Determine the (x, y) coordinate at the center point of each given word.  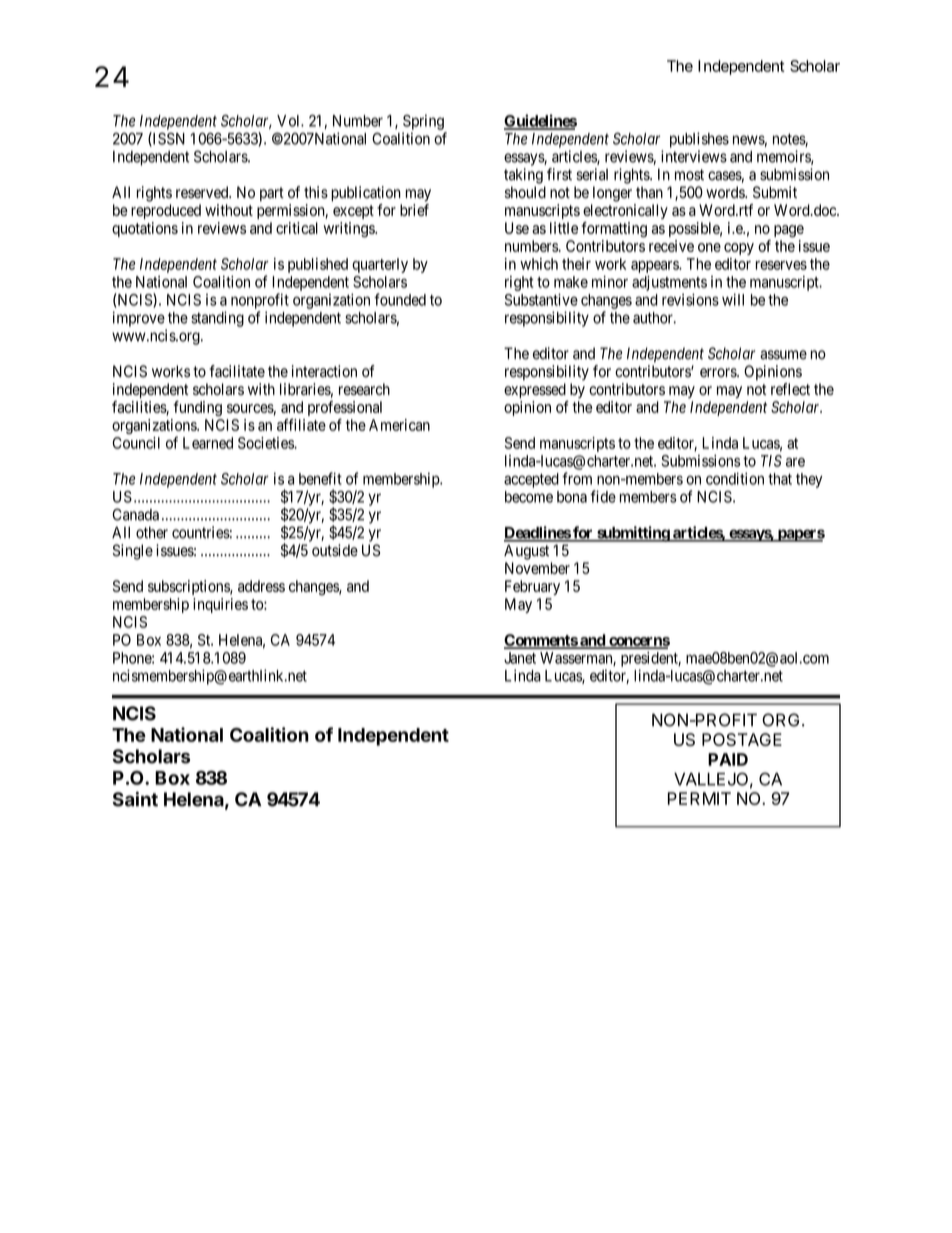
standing (217, 319)
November (537, 568)
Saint (135, 799)
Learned (208, 443)
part (272, 194)
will (733, 299)
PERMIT (699, 798)
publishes (699, 140)
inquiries (220, 605)
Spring (423, 122)
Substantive (541, 299)
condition (735, 478)
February (532, 587)
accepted (531, 480)
